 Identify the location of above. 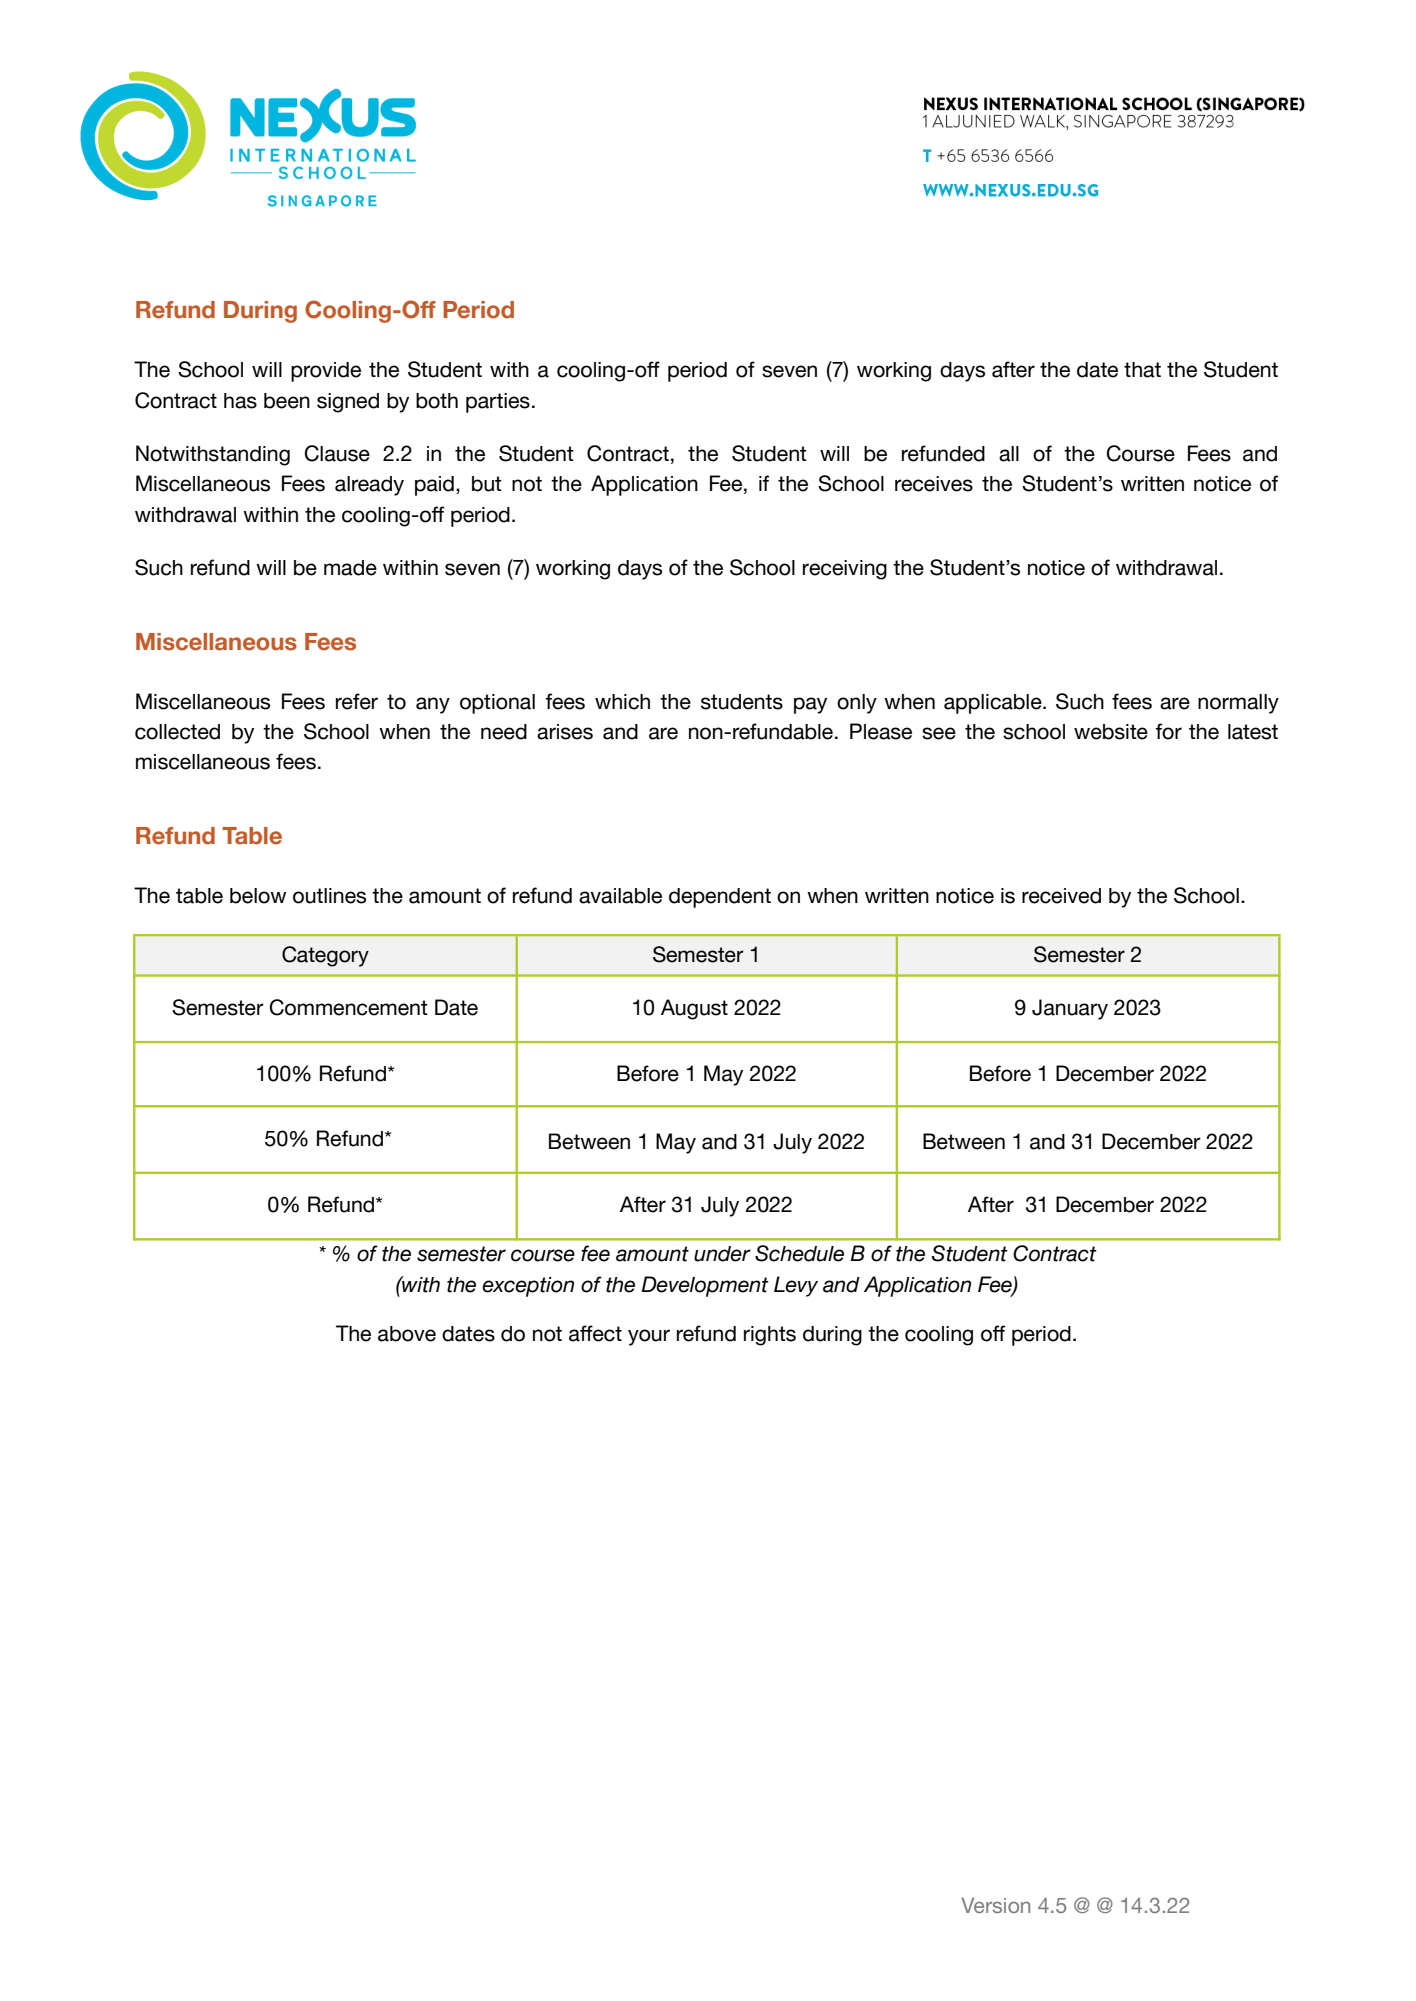
(407, 1334).
